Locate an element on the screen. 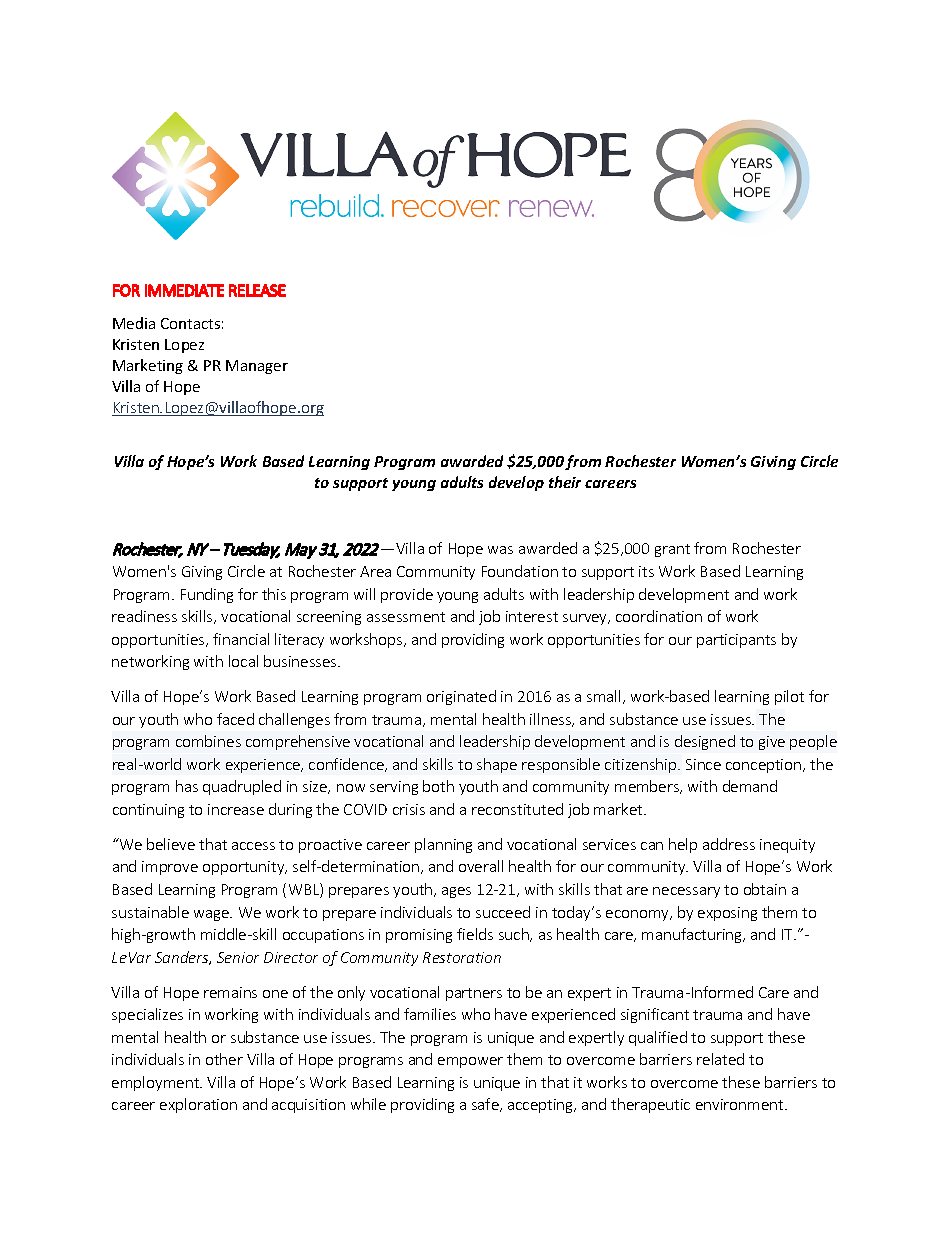 Image resolution: width=952 pixels, height=1233 pixels. their is located at coordinates (565, 482).
